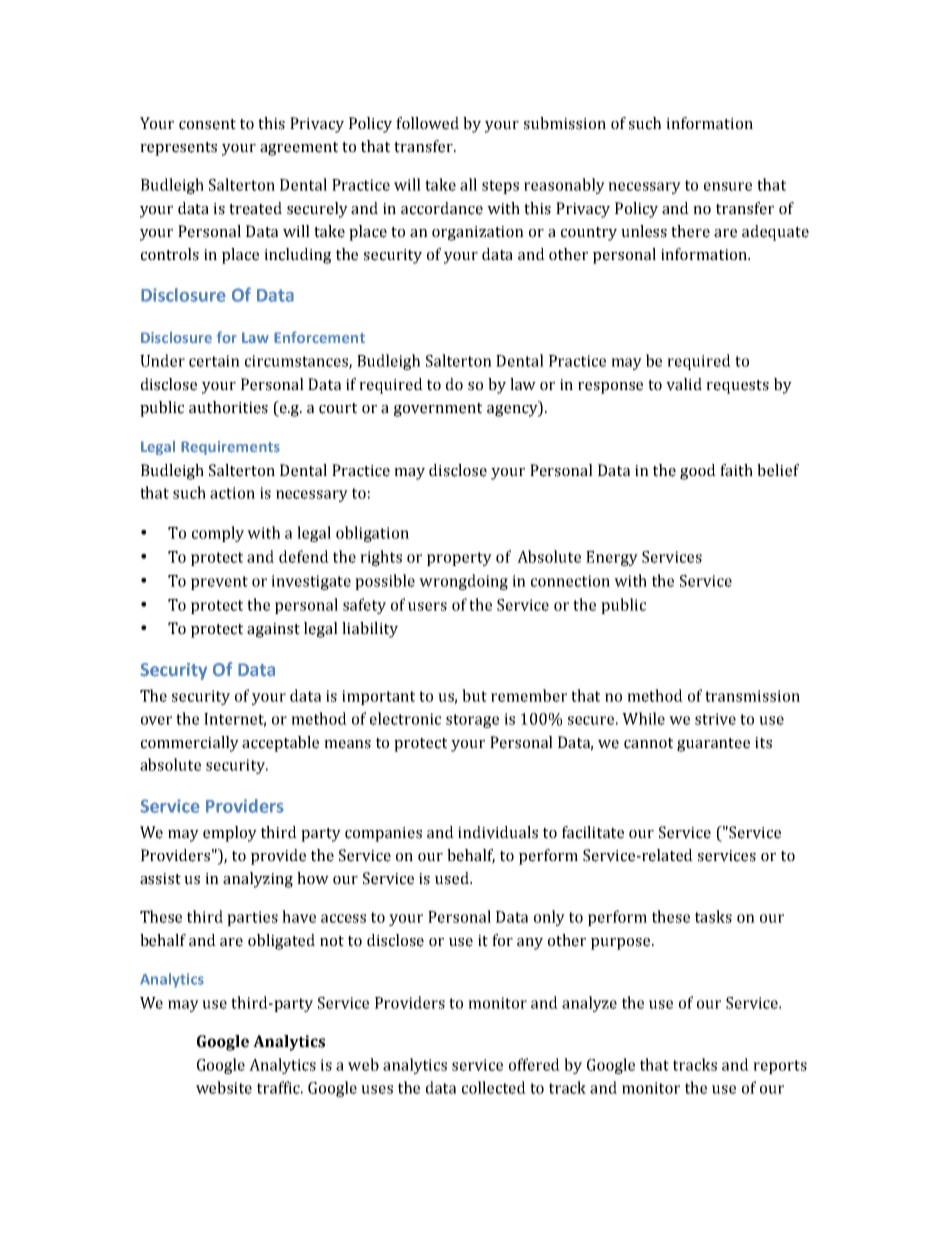 This screenshot has height=1233, width=952. Describe the element at coordinates (494, 1087) in the screenshot. I see `collected` at that location.
